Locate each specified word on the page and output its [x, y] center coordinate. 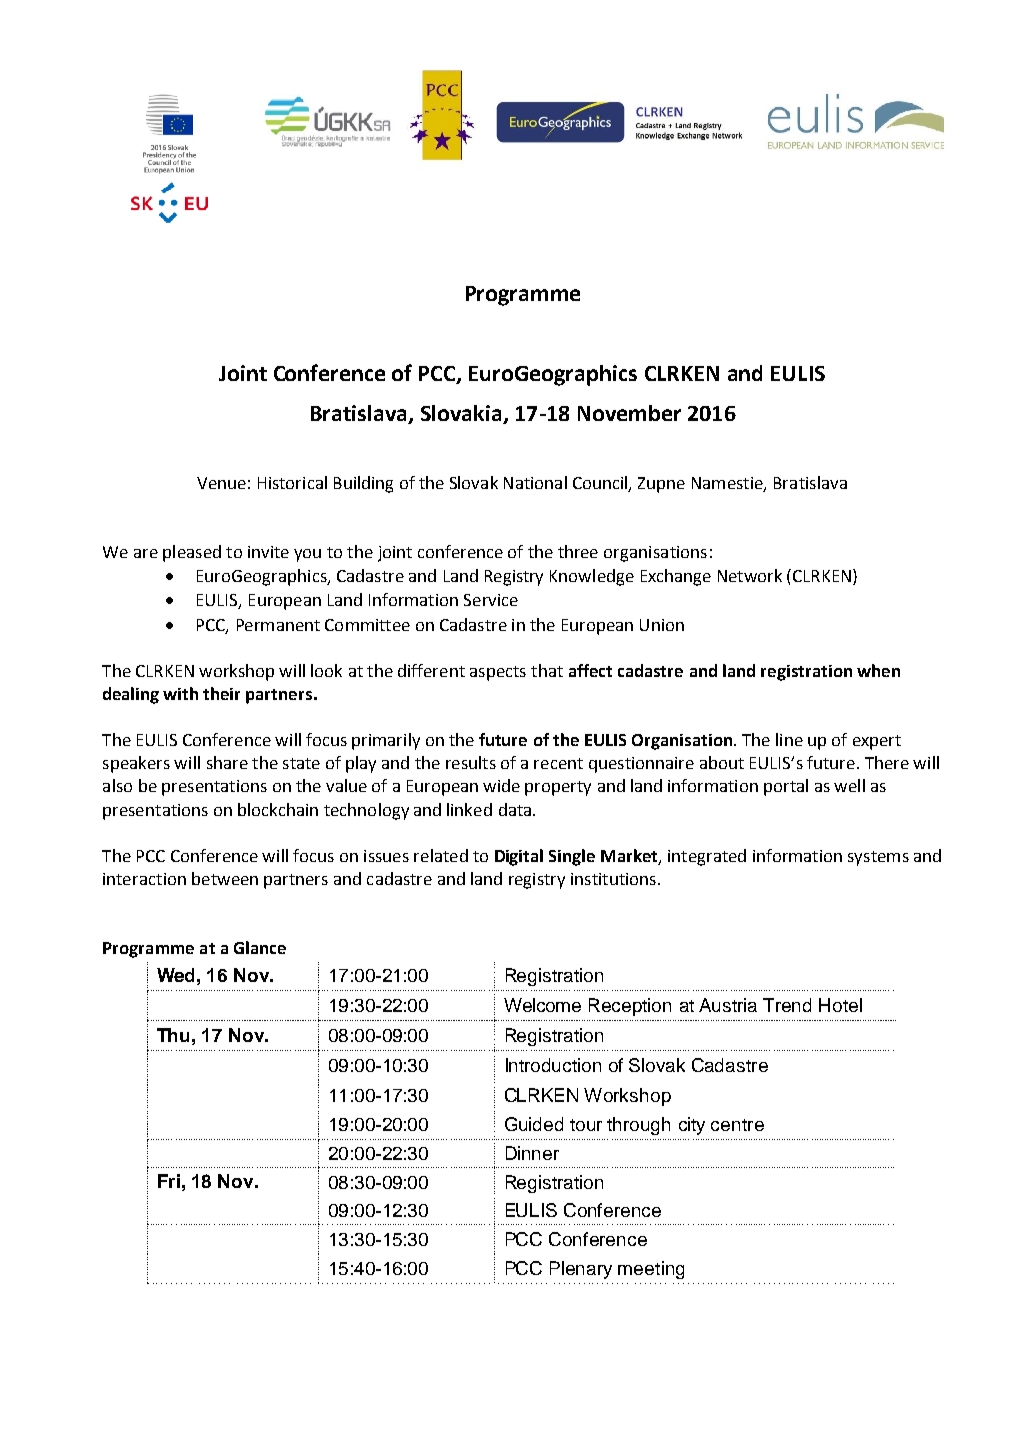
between [225, 878]
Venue [221, 483]
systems [878, 858]
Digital [519, 857]
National [535, 482]
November [629, 413]
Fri [169, 1181]
